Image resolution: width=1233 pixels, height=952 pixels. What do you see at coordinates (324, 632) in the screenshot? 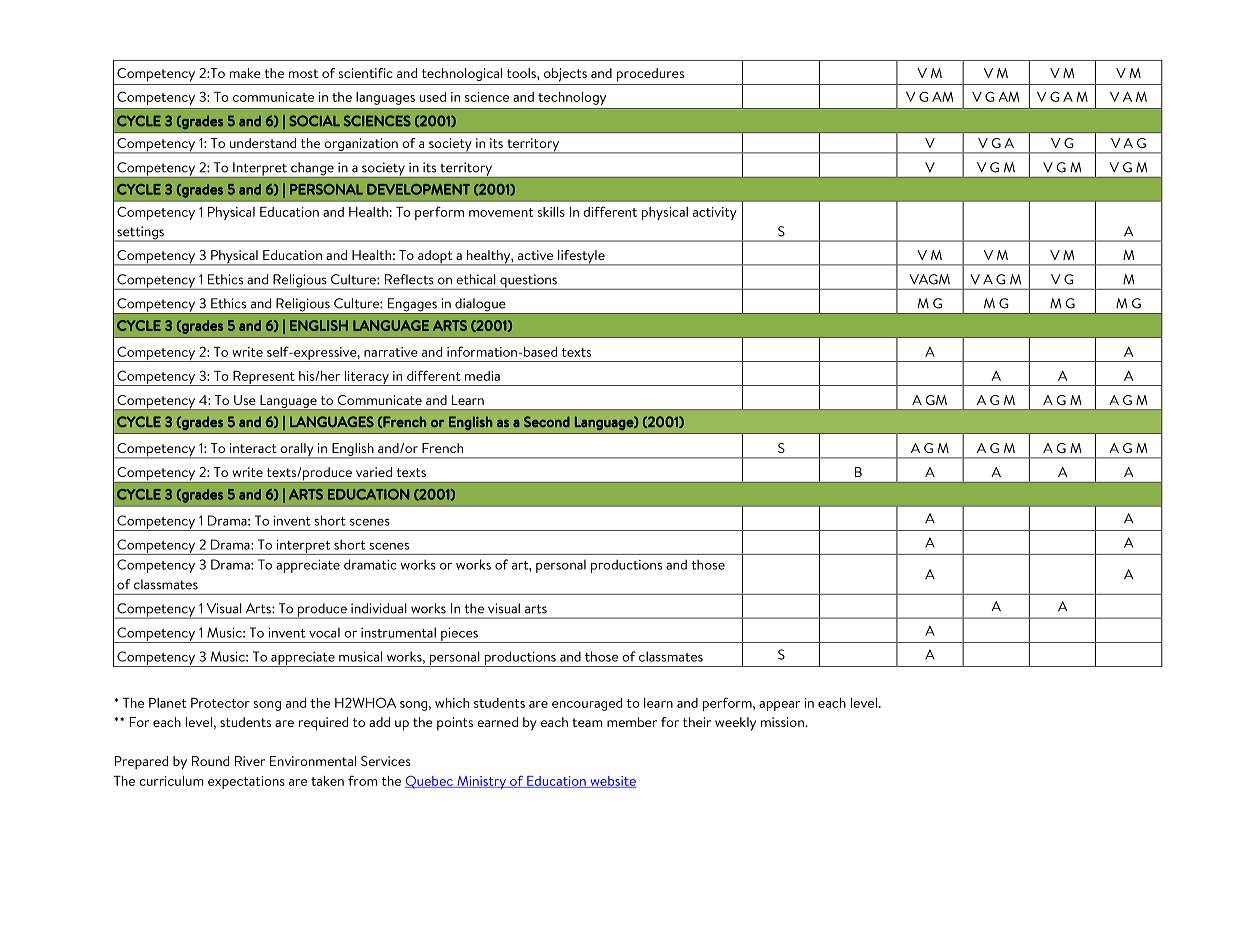
I see `vocal` at bounding box center [324, 632].
